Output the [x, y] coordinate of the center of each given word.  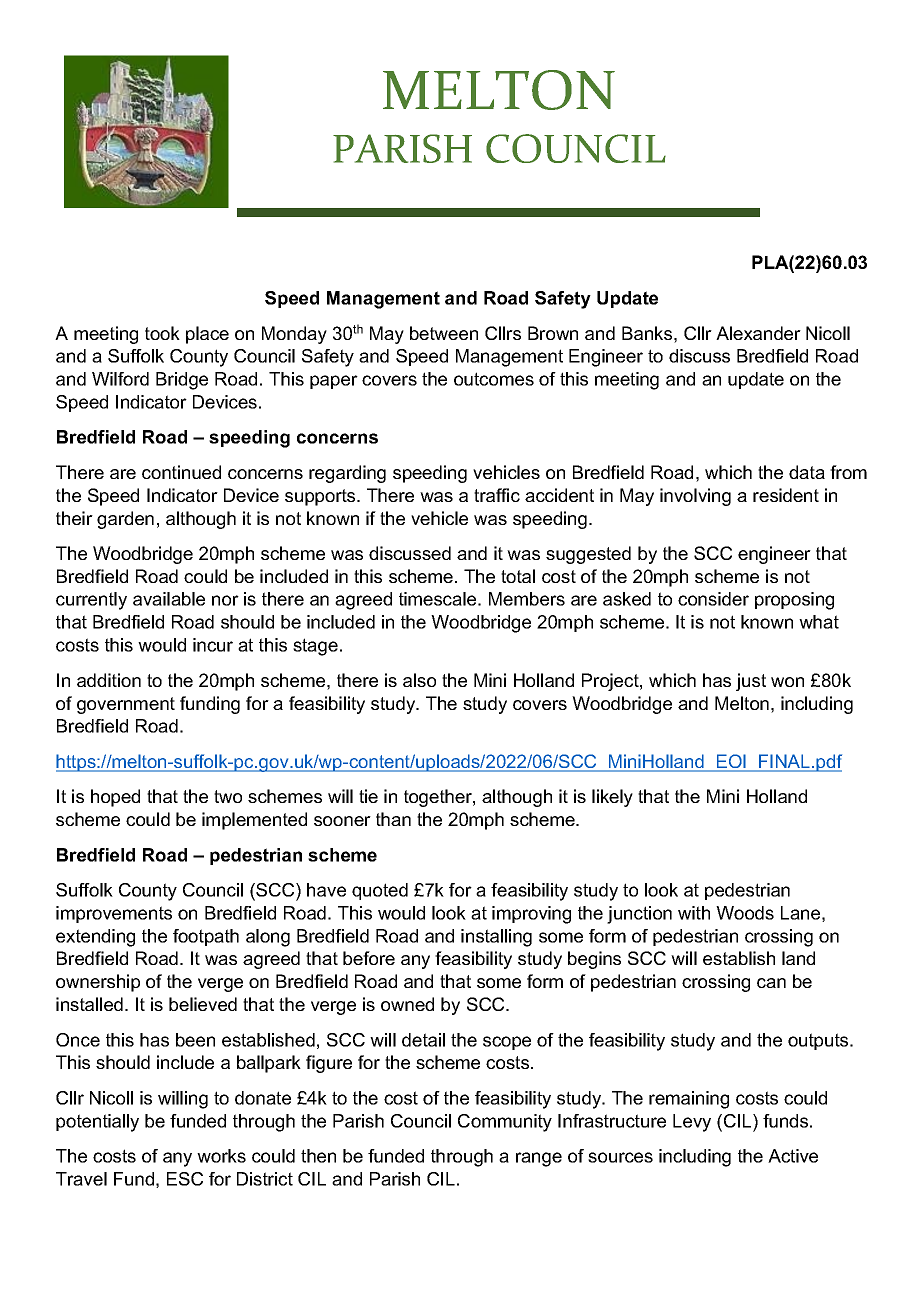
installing [496, 938]
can [771, 983]
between [444, 333]
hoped [115, 798]
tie [368, 796]
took [162, 333]
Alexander [758, 333]
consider [713, 599]
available [169, 599]
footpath [206, 937]
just [751, 682]
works [221, 1156]
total [518, 576]
